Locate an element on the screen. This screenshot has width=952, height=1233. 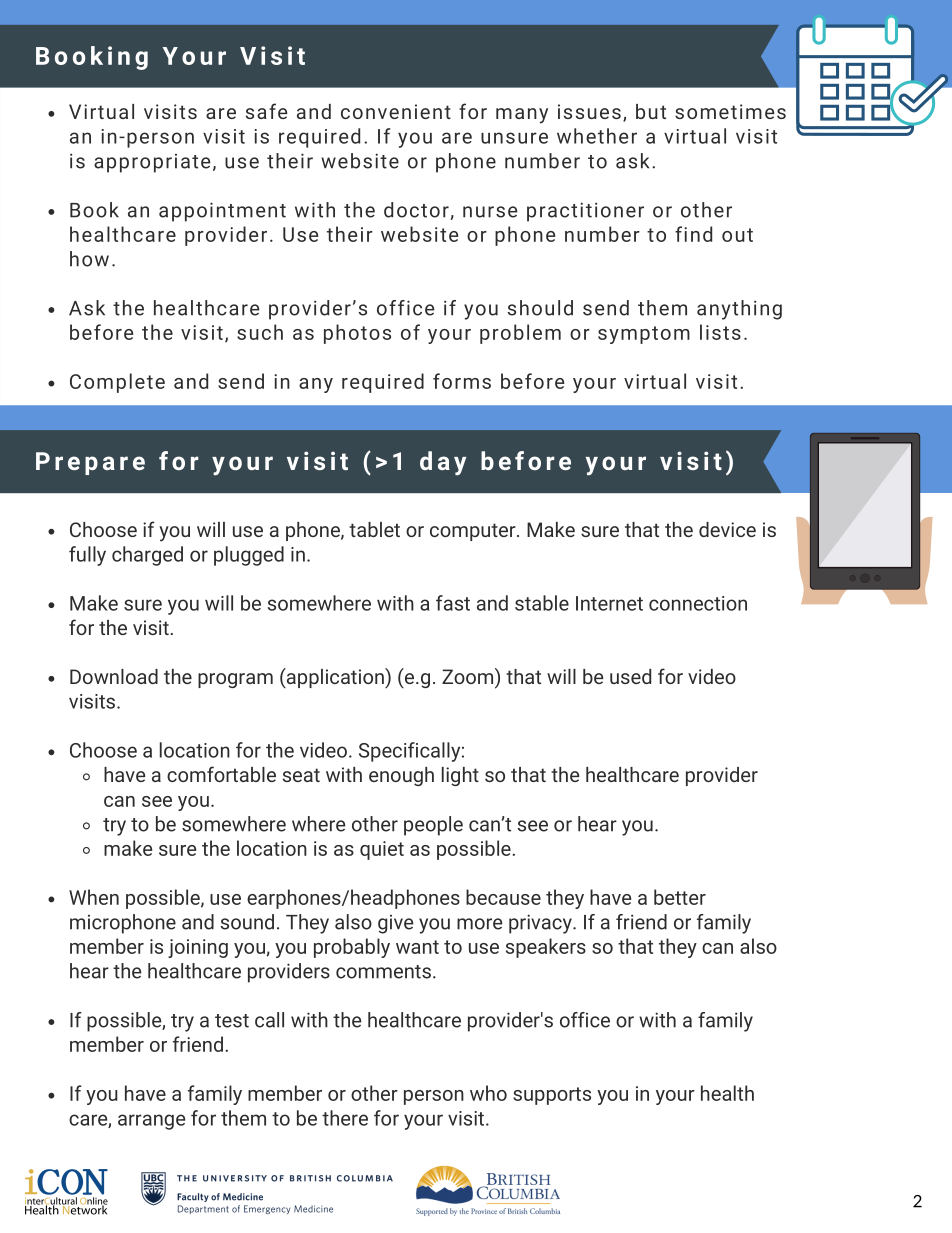
but is located at coordinates (651, 111).
